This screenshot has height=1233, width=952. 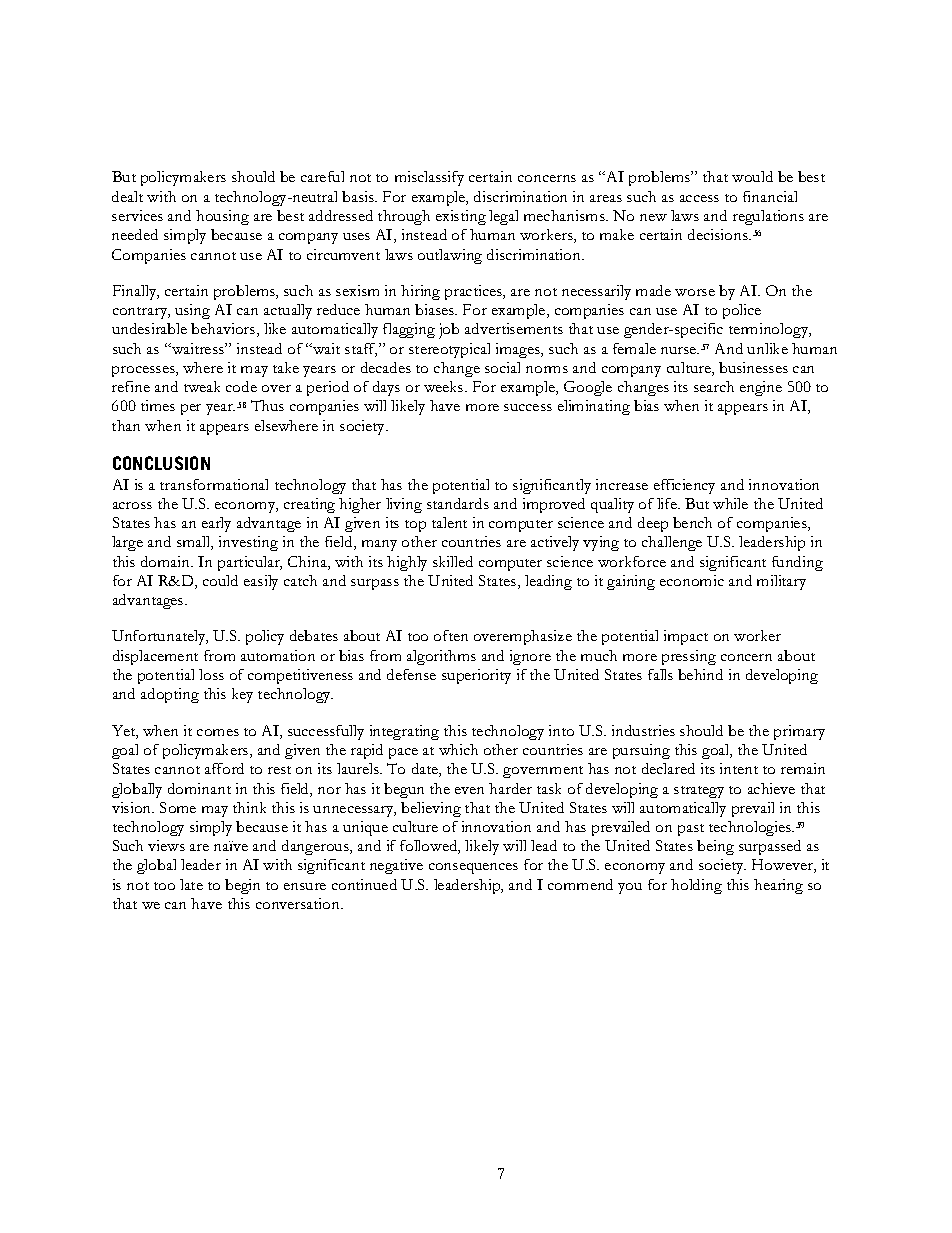 What do you see at coordinates (191, 884) in the screenshot?
I see `late` at bounding box center [191, 884].
